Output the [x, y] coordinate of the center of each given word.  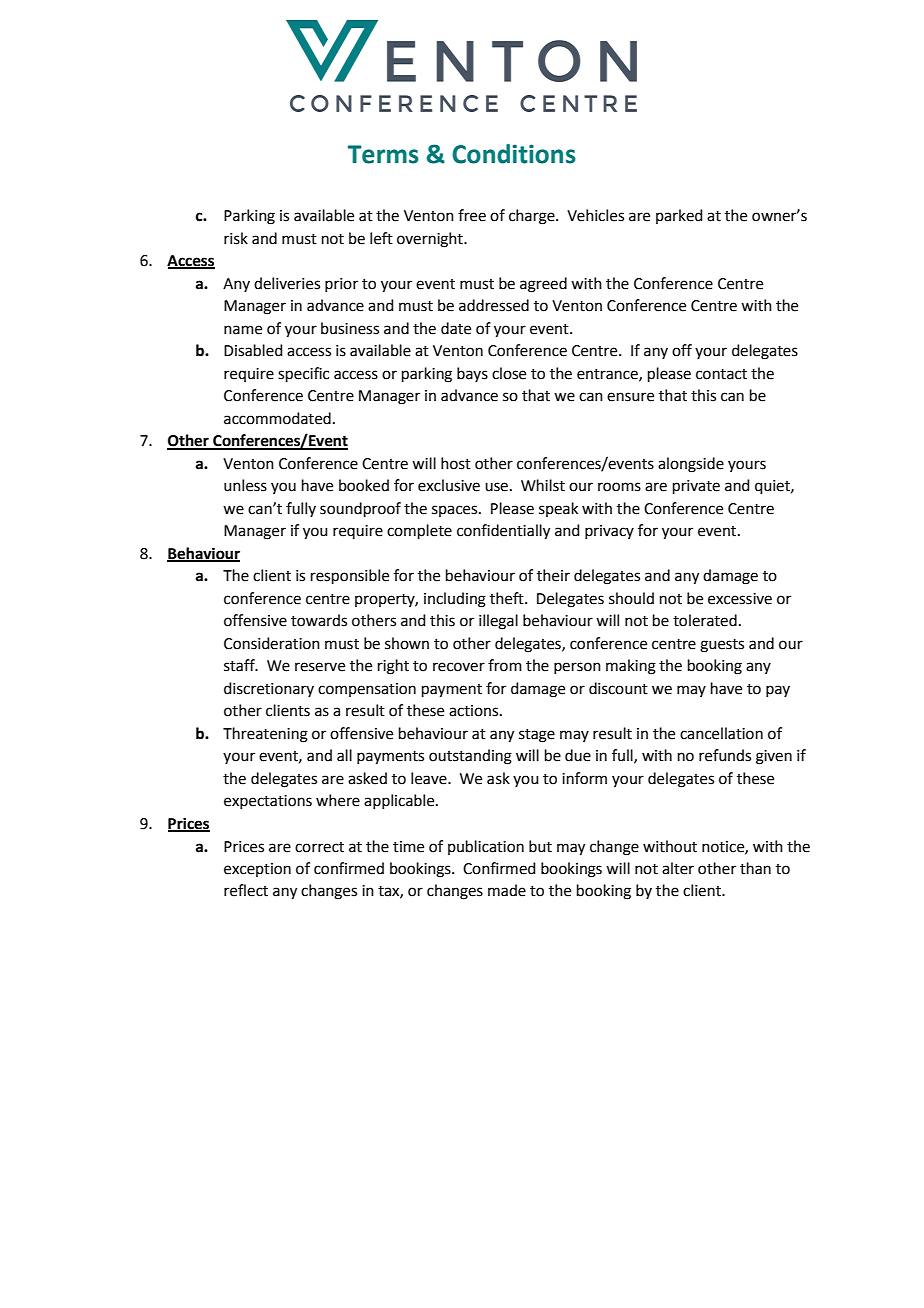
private [696, 487]
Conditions [514, 154]
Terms [383, 154]
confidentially [503, 532]
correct [319, 847]
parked [679, 216]
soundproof [360, 509]
